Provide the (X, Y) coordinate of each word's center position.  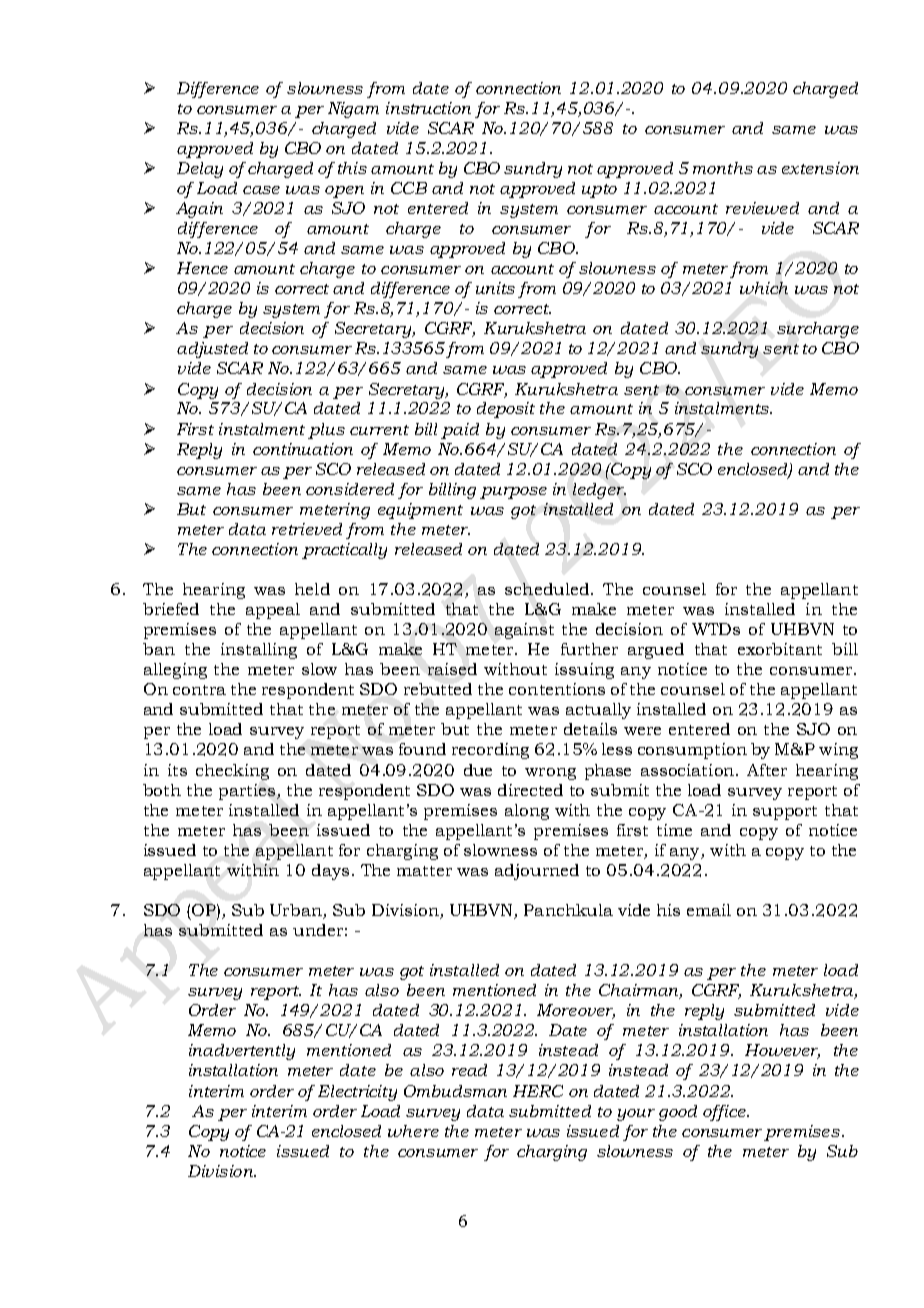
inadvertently (242, 1052)
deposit (506, 410)
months (723, 168)
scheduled (547, 589)
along (527, 812)
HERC (538, 1091)
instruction (428, 108)
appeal (273, 611)
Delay (200, 170)
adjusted (212, 350)
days (330, 872)
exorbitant (780, 649)
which (764, 288)
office (725, 1113)
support (785, 813)
